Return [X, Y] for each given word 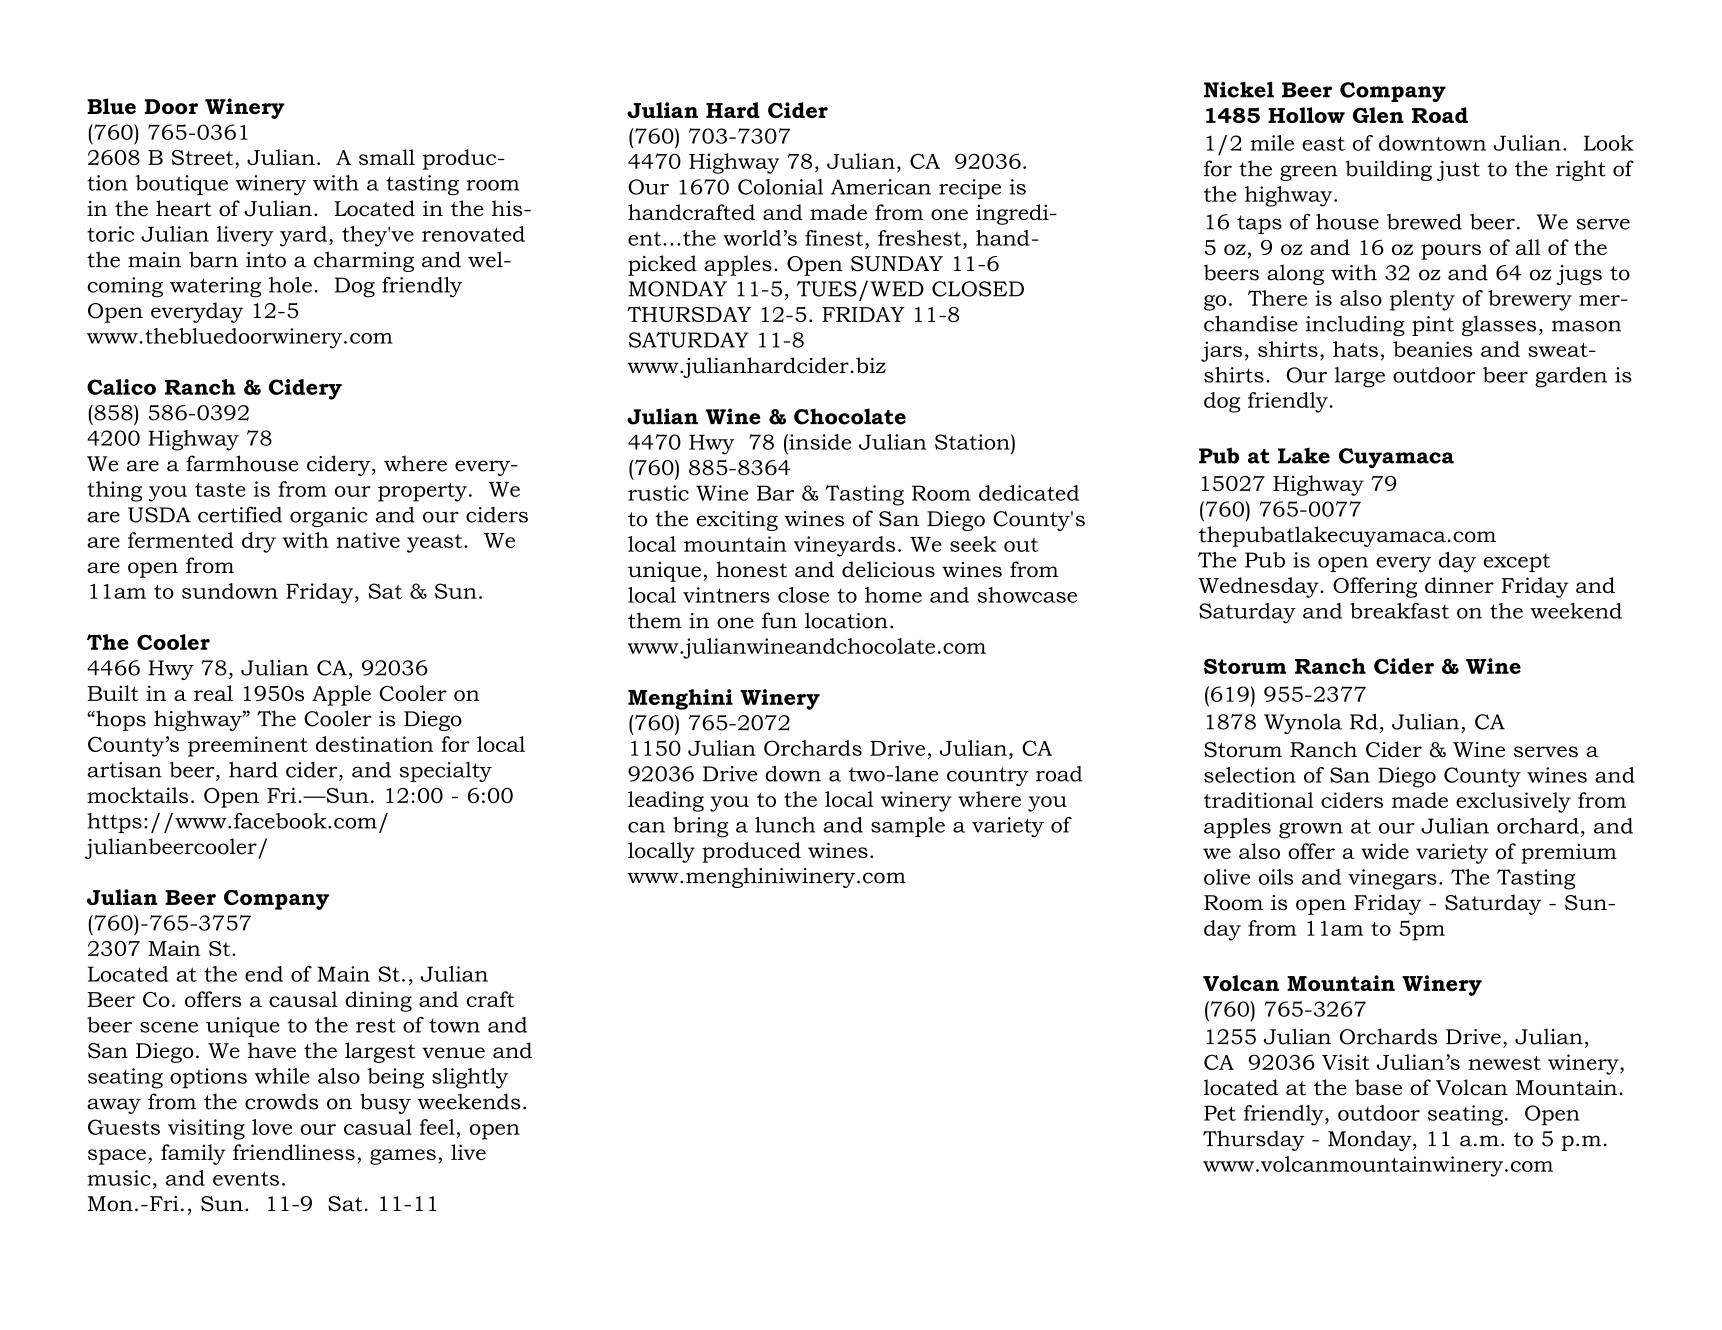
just [1458, 171]
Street [202, 157]
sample [908, 827]
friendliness [294, 1152]
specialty [446, 772]
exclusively [1513, 802]
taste [220, 490]
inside [819, 442]
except [1516, 562]
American [881, 187]
